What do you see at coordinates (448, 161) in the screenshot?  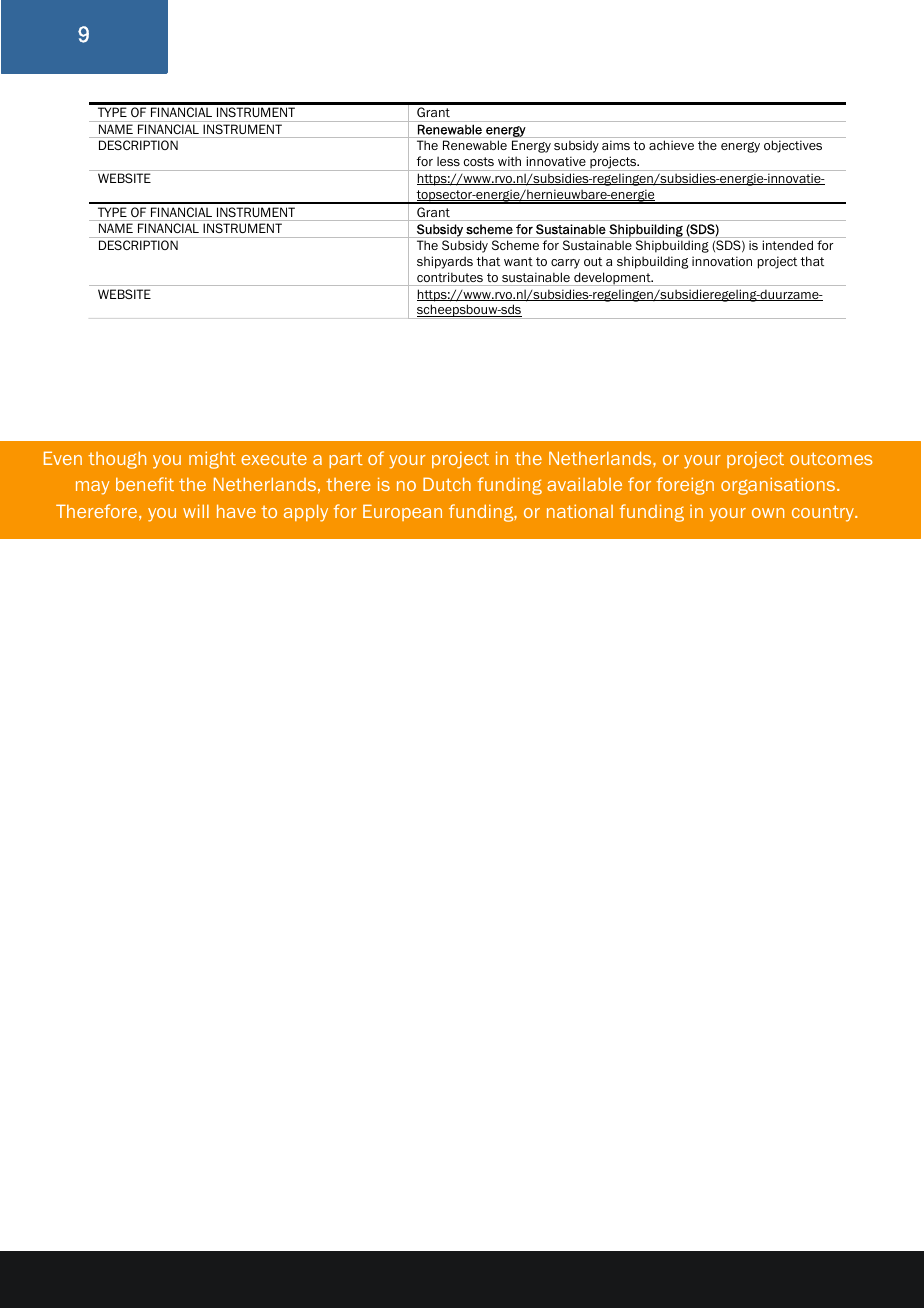 I see `less` at bounding box center [448, 161].
